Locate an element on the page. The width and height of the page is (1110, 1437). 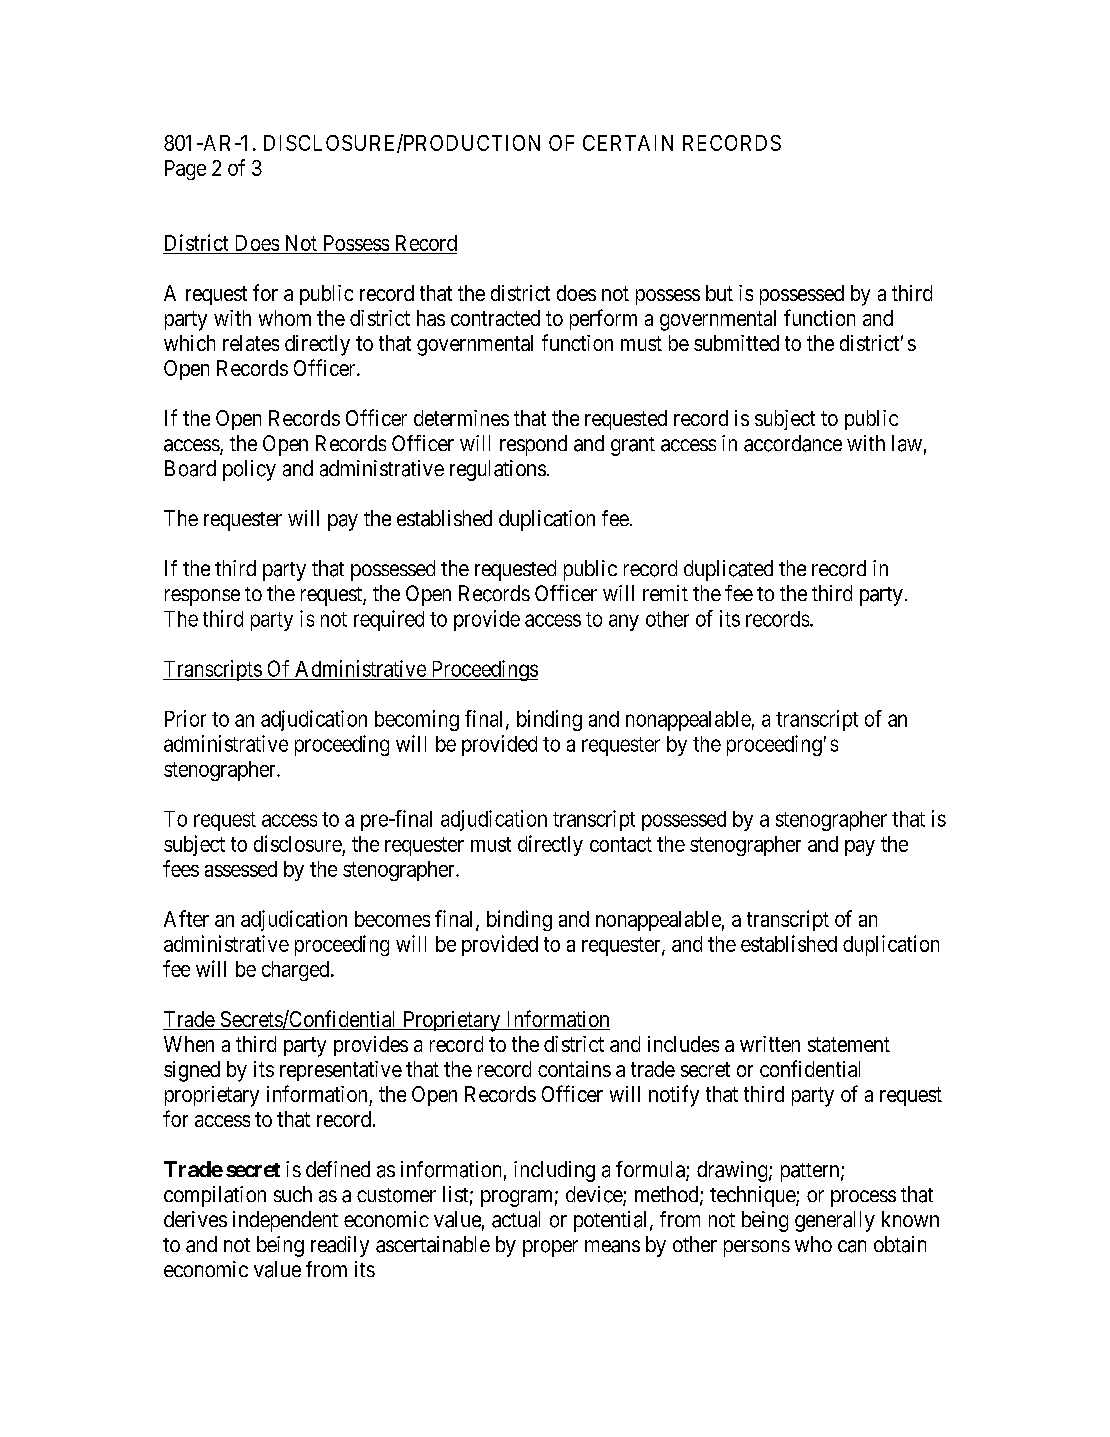
independent is located at coordinates (285, 1221).
